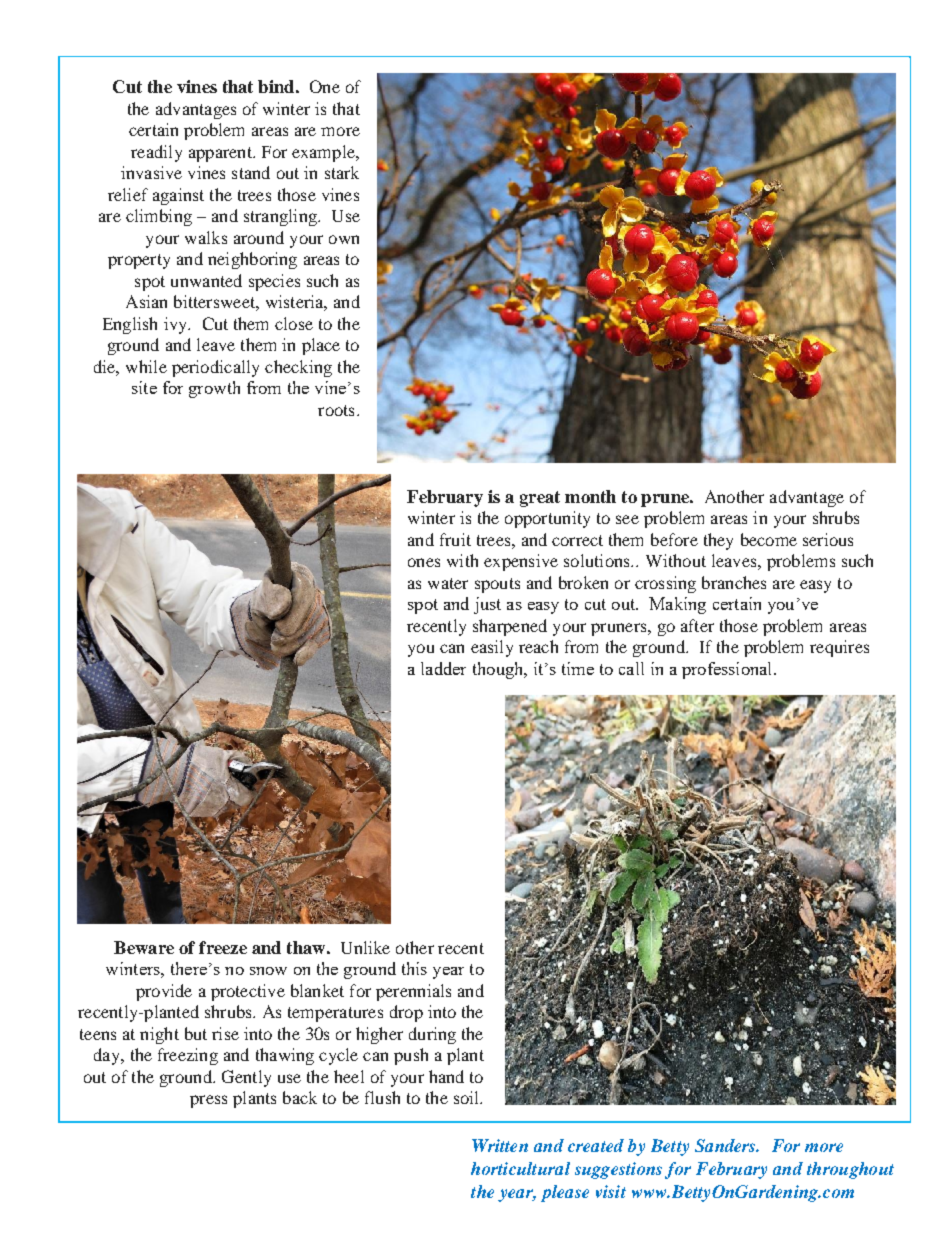  What do you see at coordinates (342, 172) in the image?
I see `stark` at bounding box center [342, 172].
